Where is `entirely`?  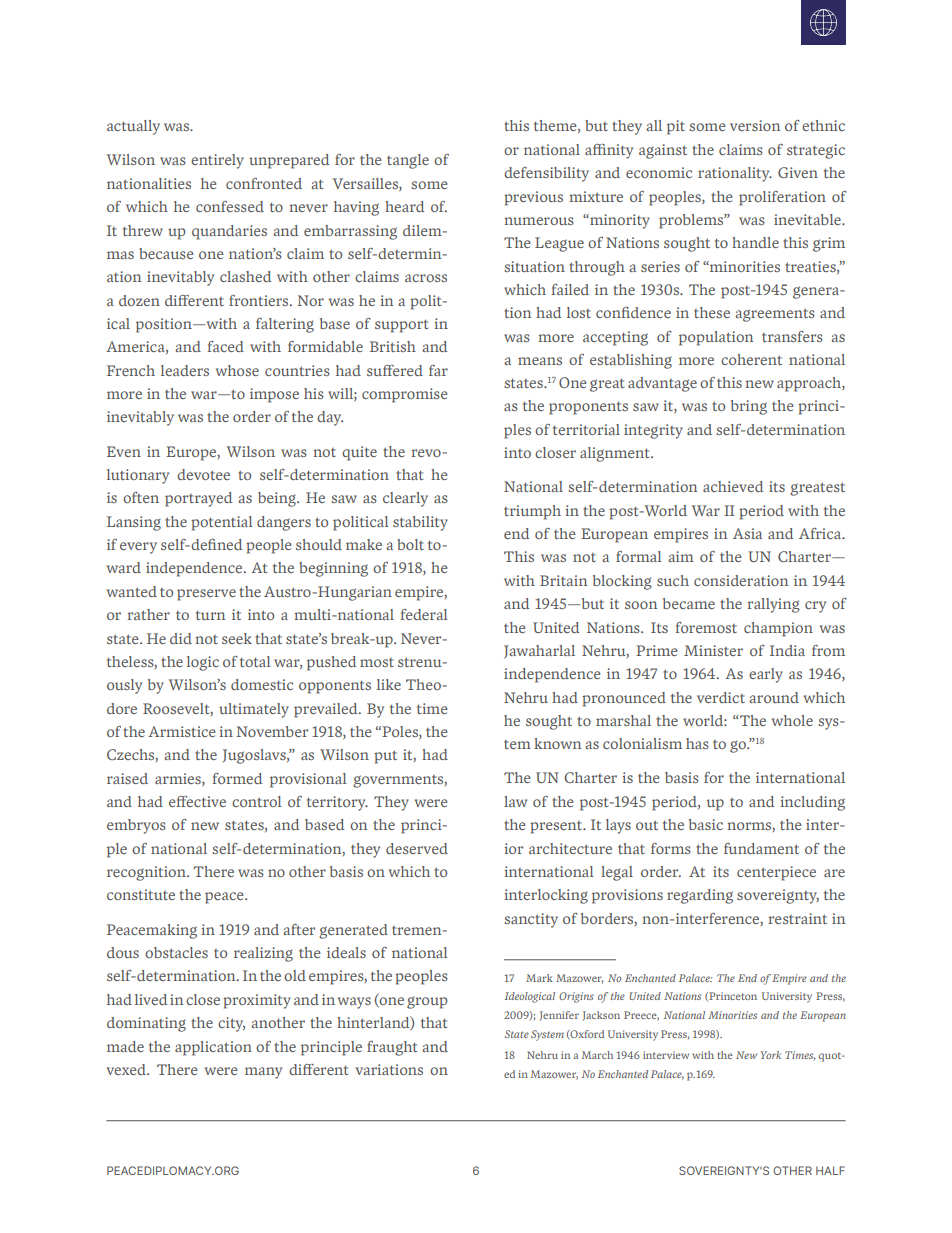
entirely is located at coordinates (217, 161).
